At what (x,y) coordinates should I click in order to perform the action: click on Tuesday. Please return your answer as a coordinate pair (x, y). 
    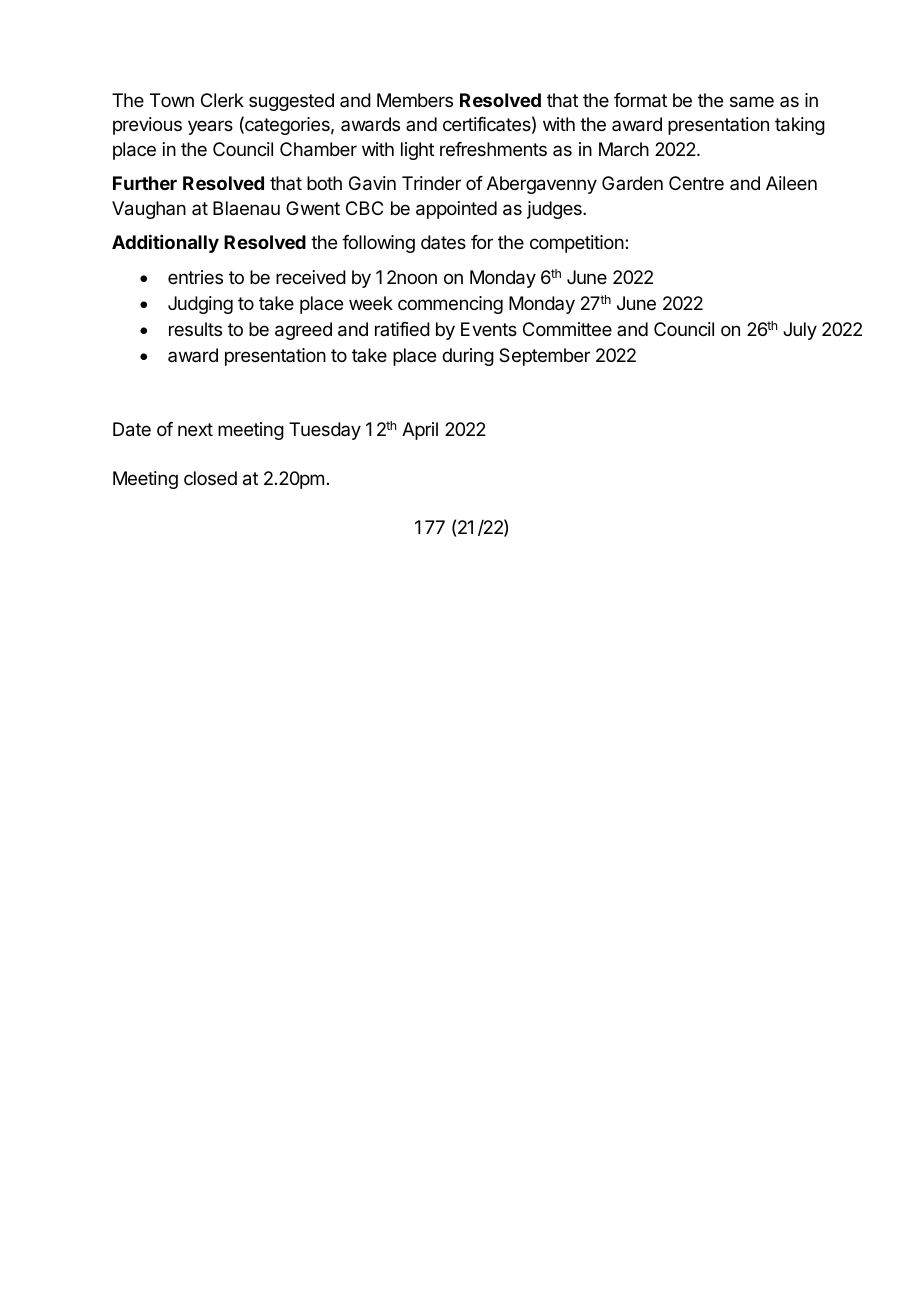
    Looking at the image, I should click on (325, 431).
